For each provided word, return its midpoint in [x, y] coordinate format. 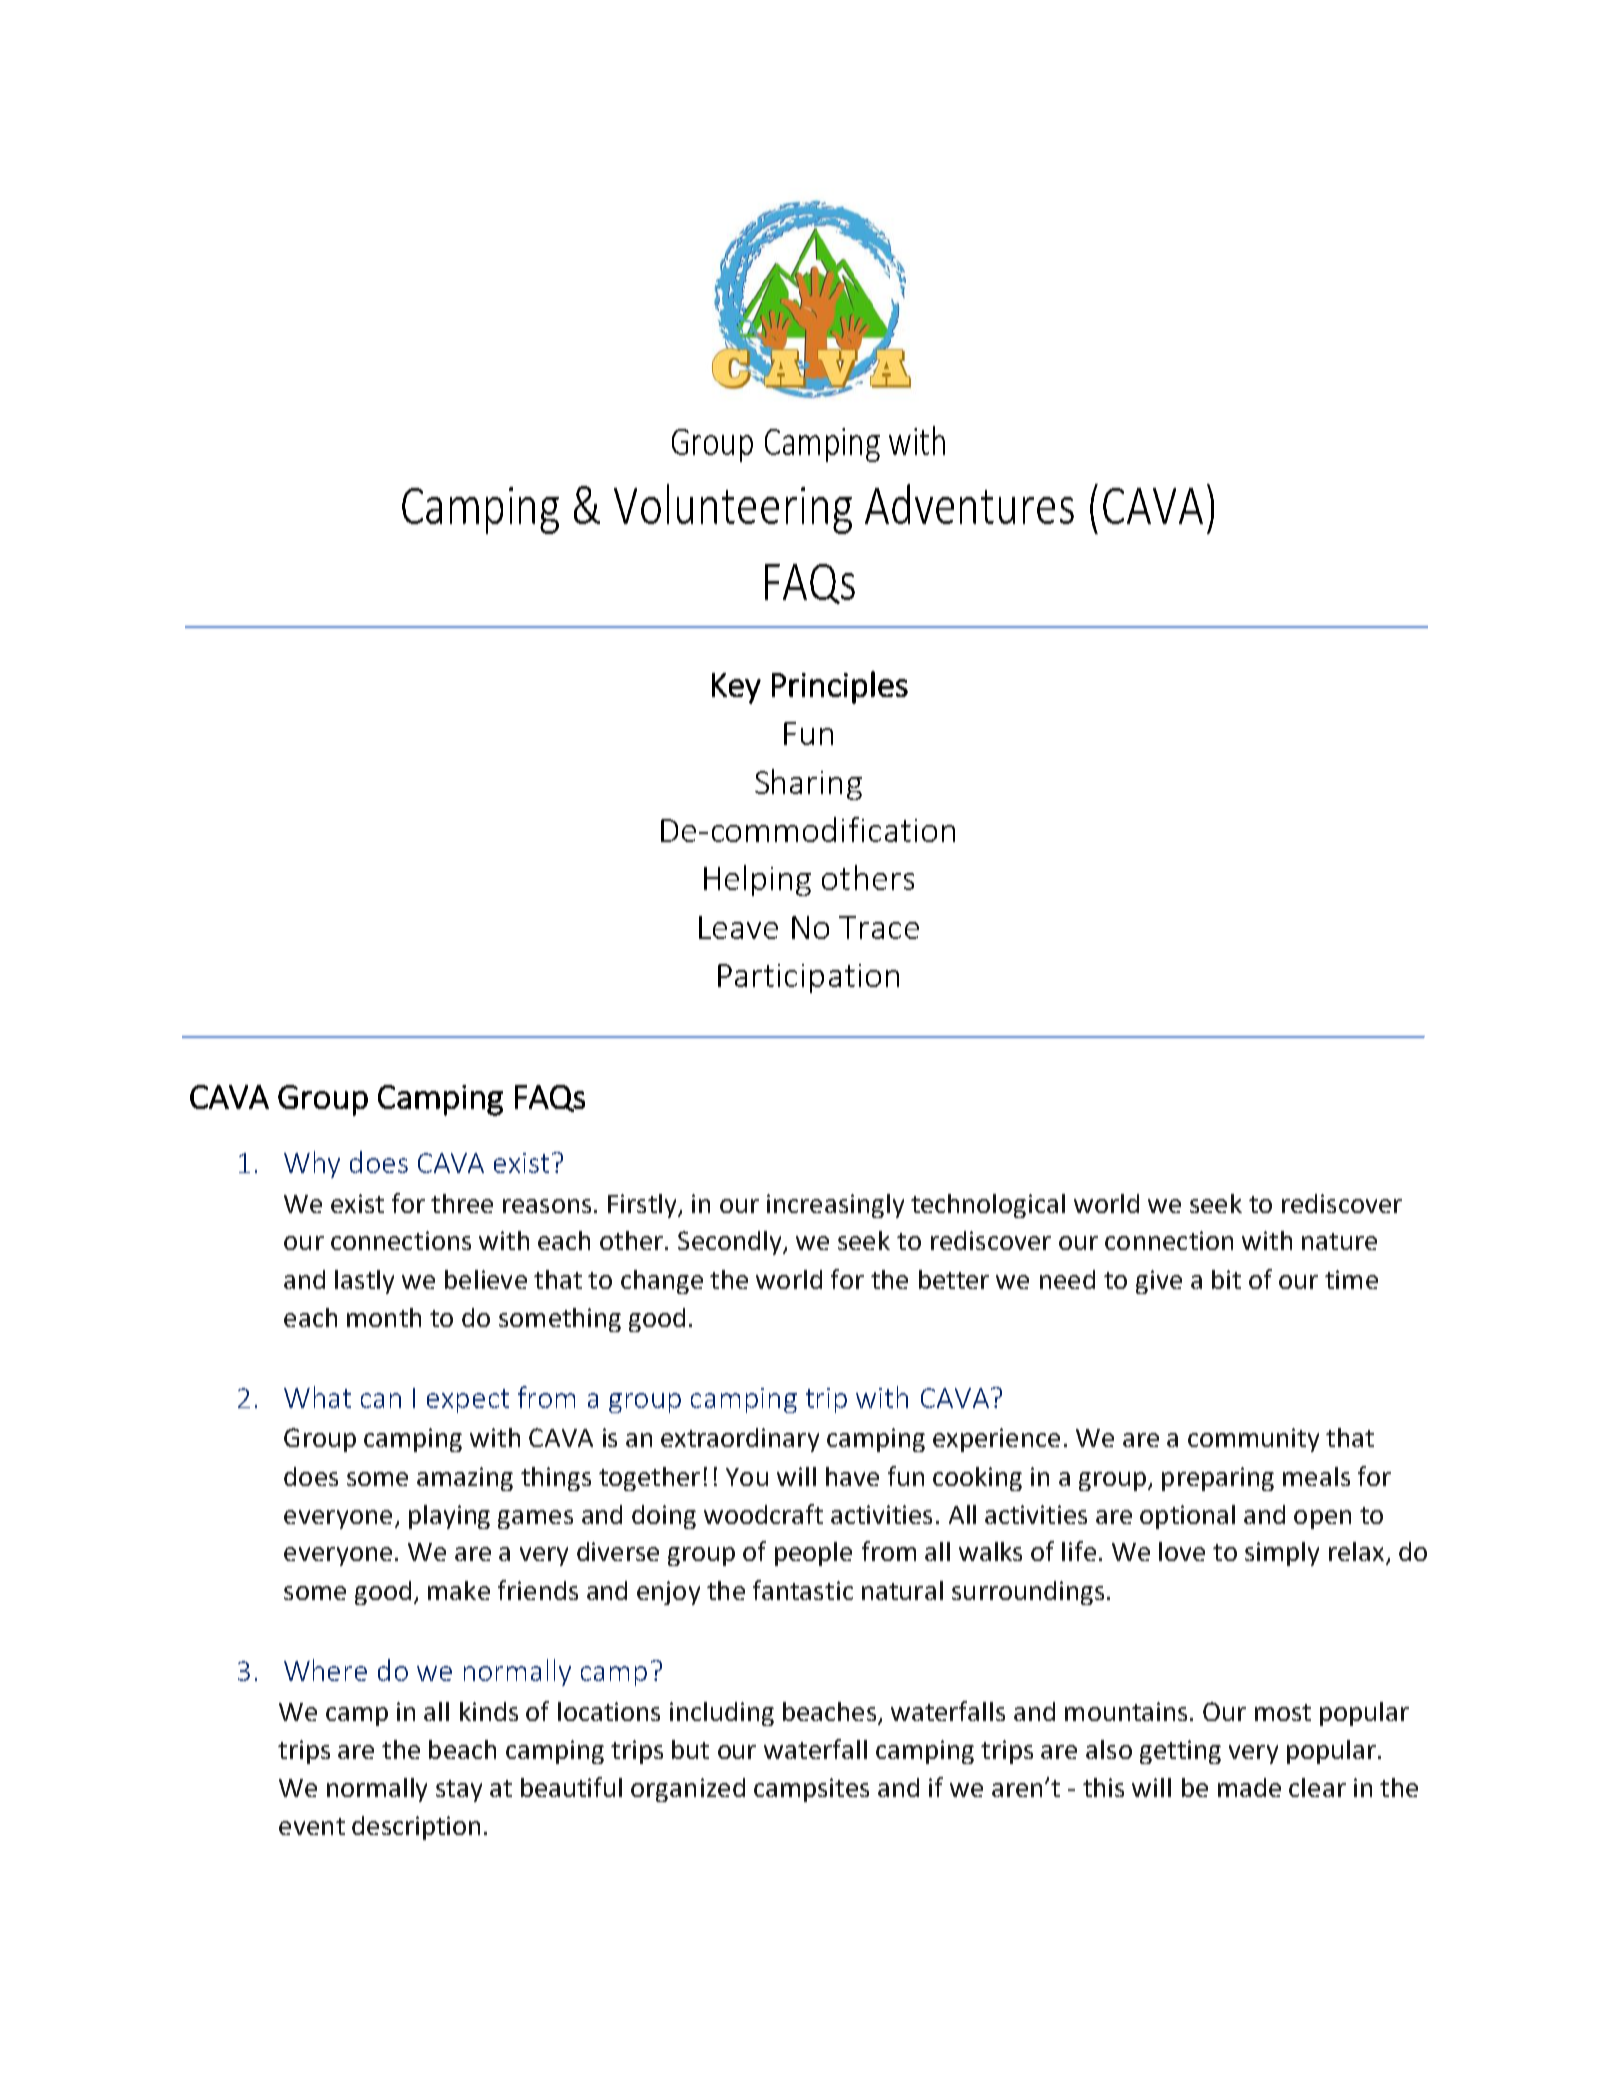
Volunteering [733, 509]
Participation [808, 978]
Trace [879, 927]
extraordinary [740, 1440]
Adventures [969, 504]
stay [459, 1791]
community [1253, 1440]
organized [688, 1790]
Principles [840, 687]
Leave [738, 927]
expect [468, 1401]
